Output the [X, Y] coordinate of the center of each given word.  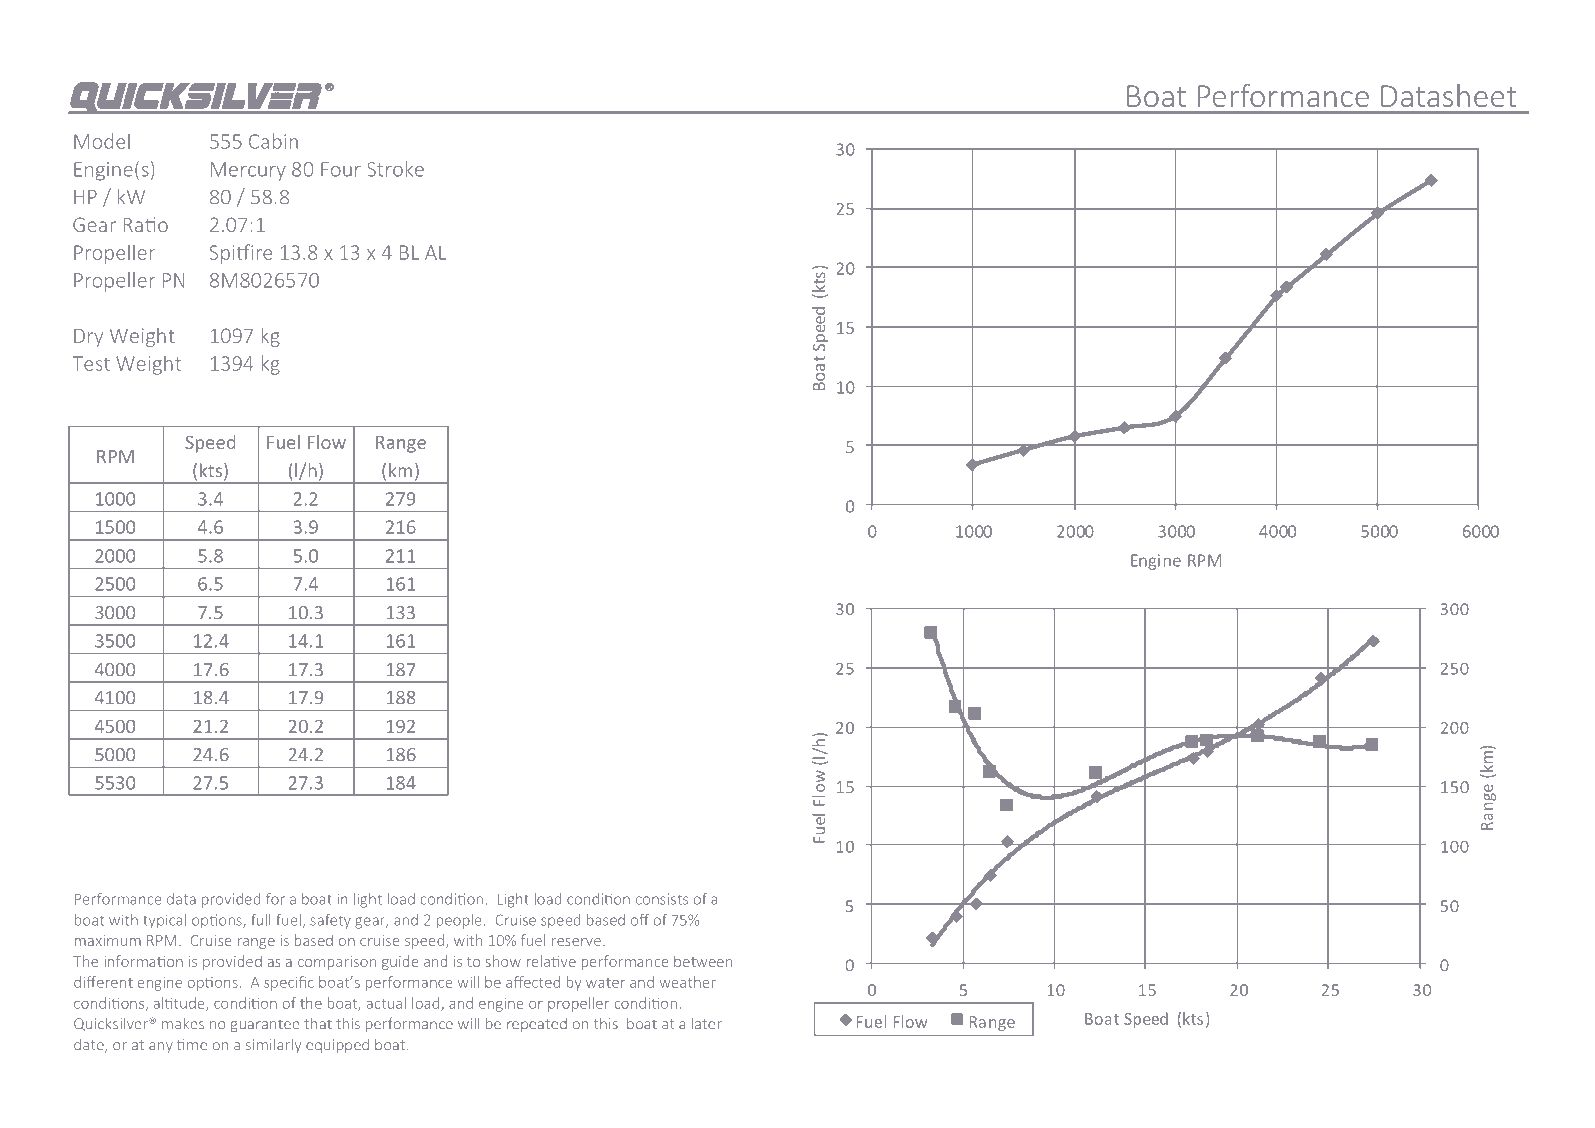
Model [102, 141]
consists [662, 899]
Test [91, 363]
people [459, 921]
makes [183, 1023]
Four [341, 169]
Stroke [395, 169]
